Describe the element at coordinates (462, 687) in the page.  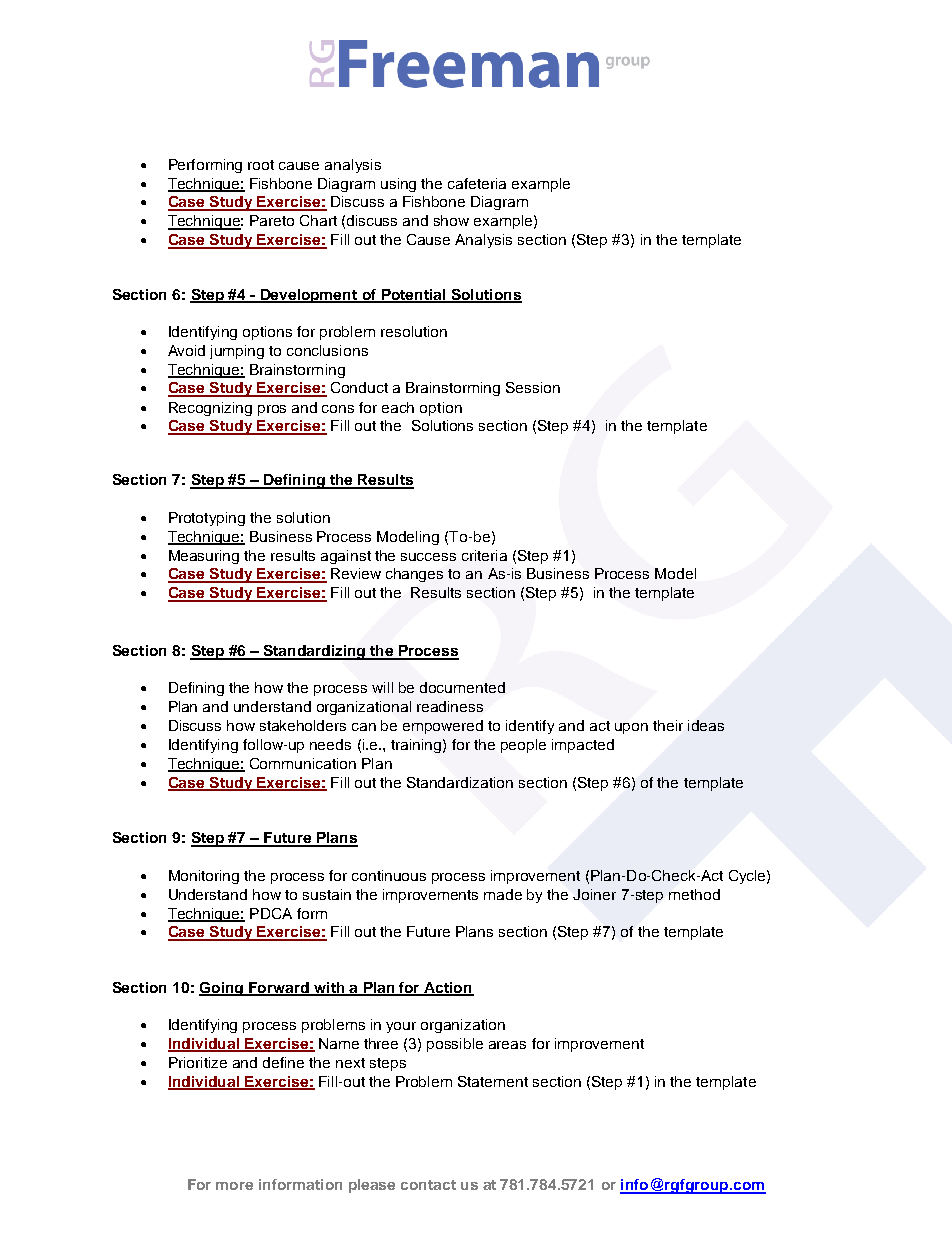
I see `documented` at that location.
